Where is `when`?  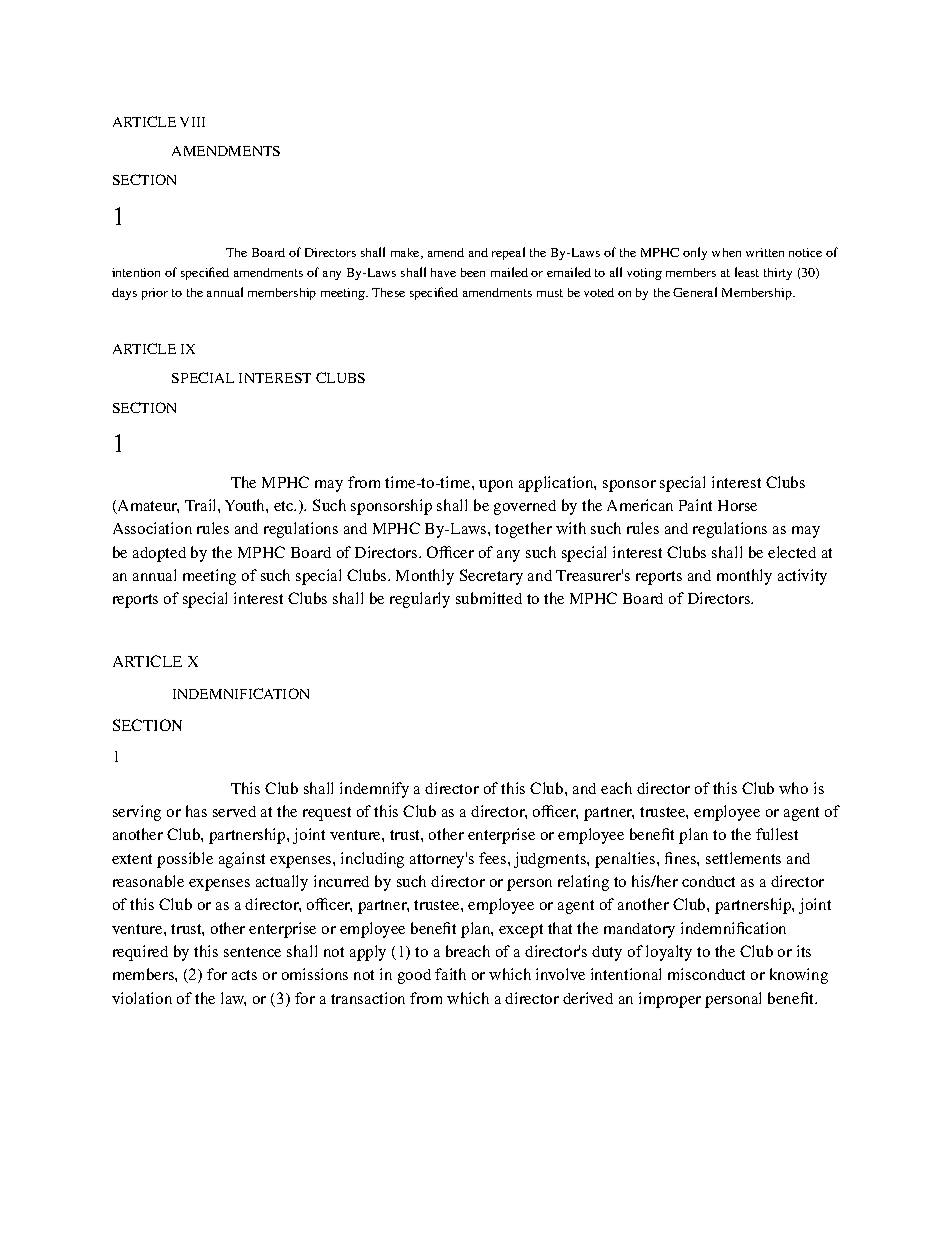
when is located at coordinates (726, 252).
